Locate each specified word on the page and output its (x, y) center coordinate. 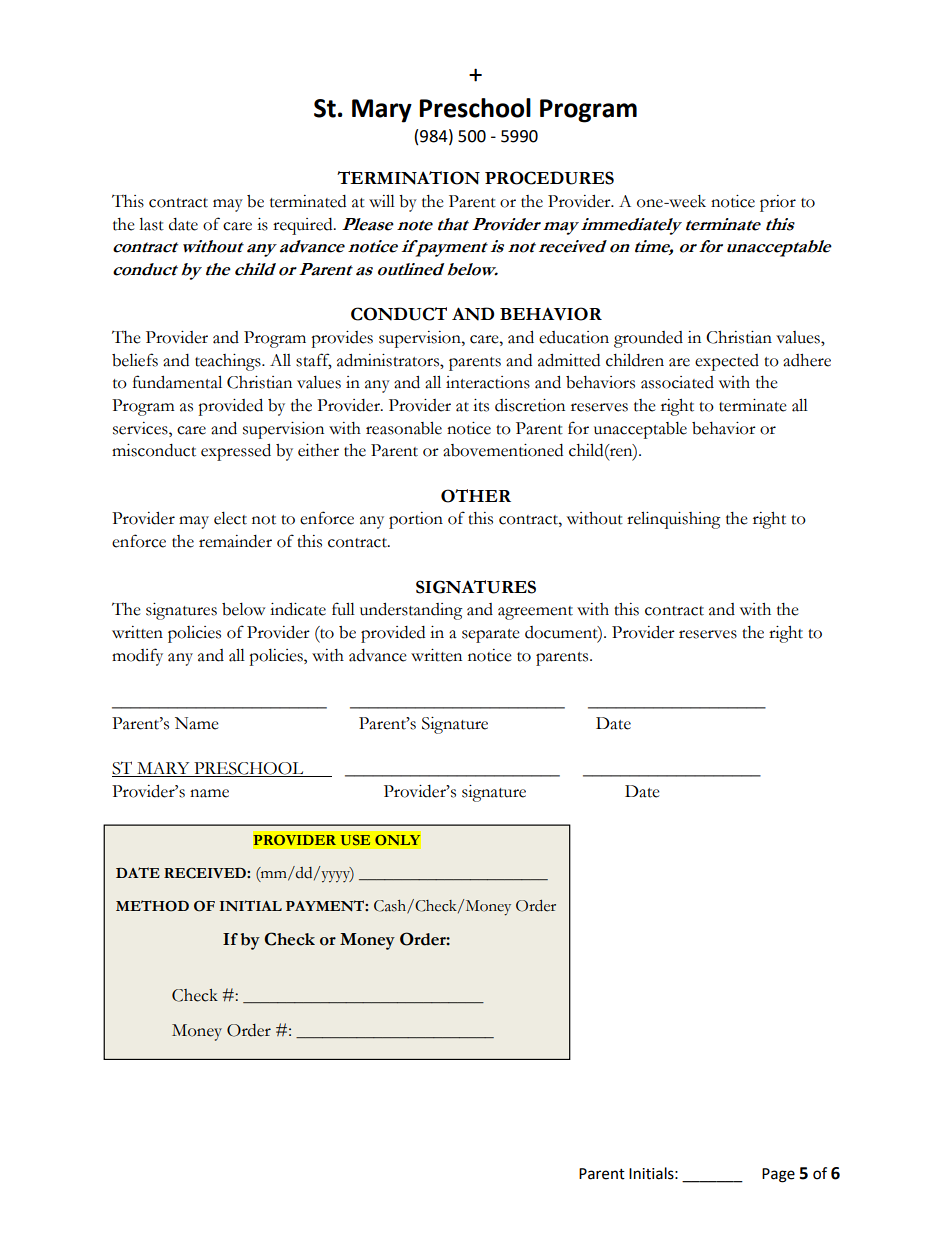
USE (355, 840)
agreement (535, 613)
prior (778, 203)
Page (778, 1175)
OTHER (476, 496)
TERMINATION (408, 178)
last (151, 224)
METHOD (152, 906)
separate (491, 636)
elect (230, 518)
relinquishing (674, 520)
